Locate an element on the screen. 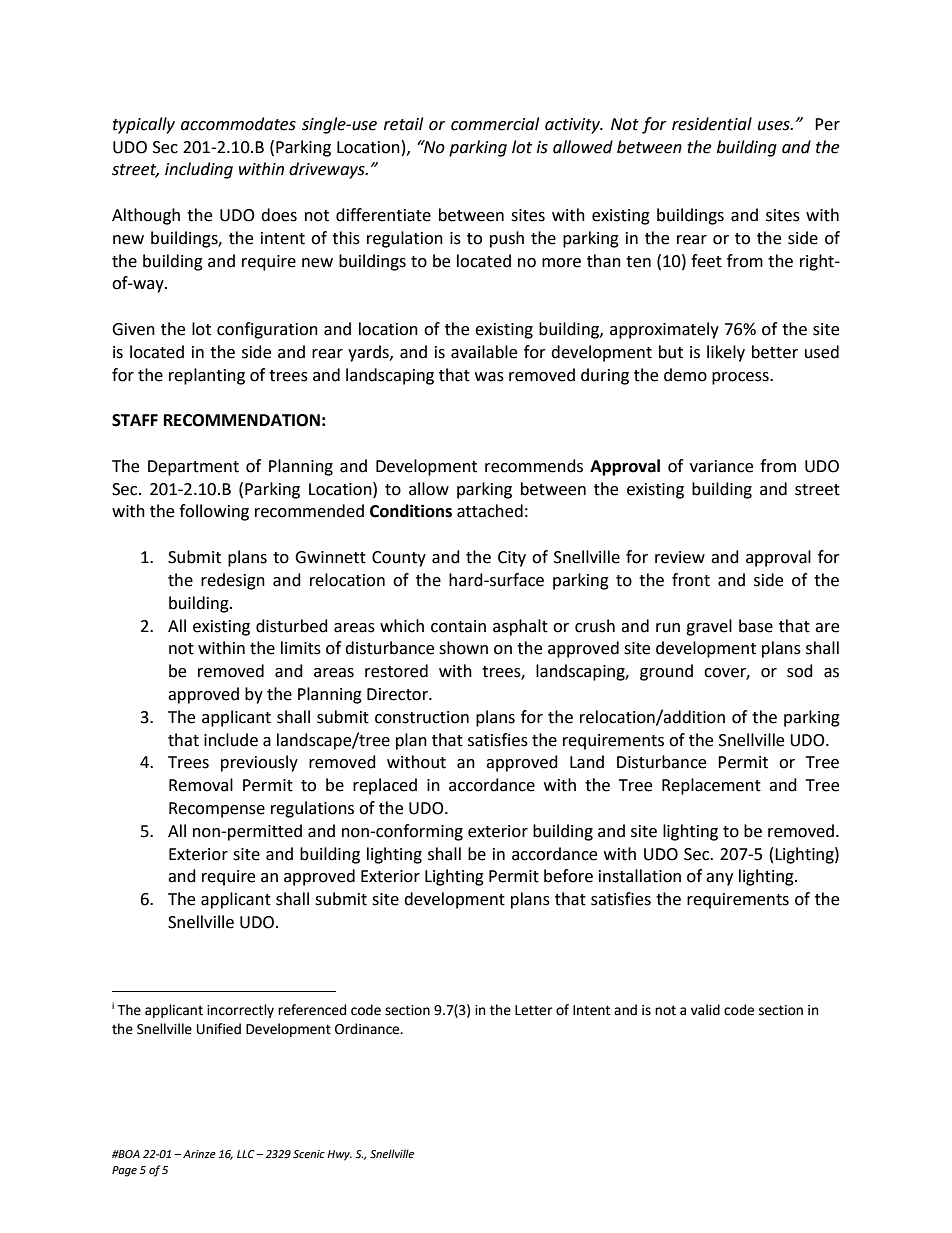 The width and height of the screenshot is (952, 1233). Replacement is located at coordinates (711, 786).
